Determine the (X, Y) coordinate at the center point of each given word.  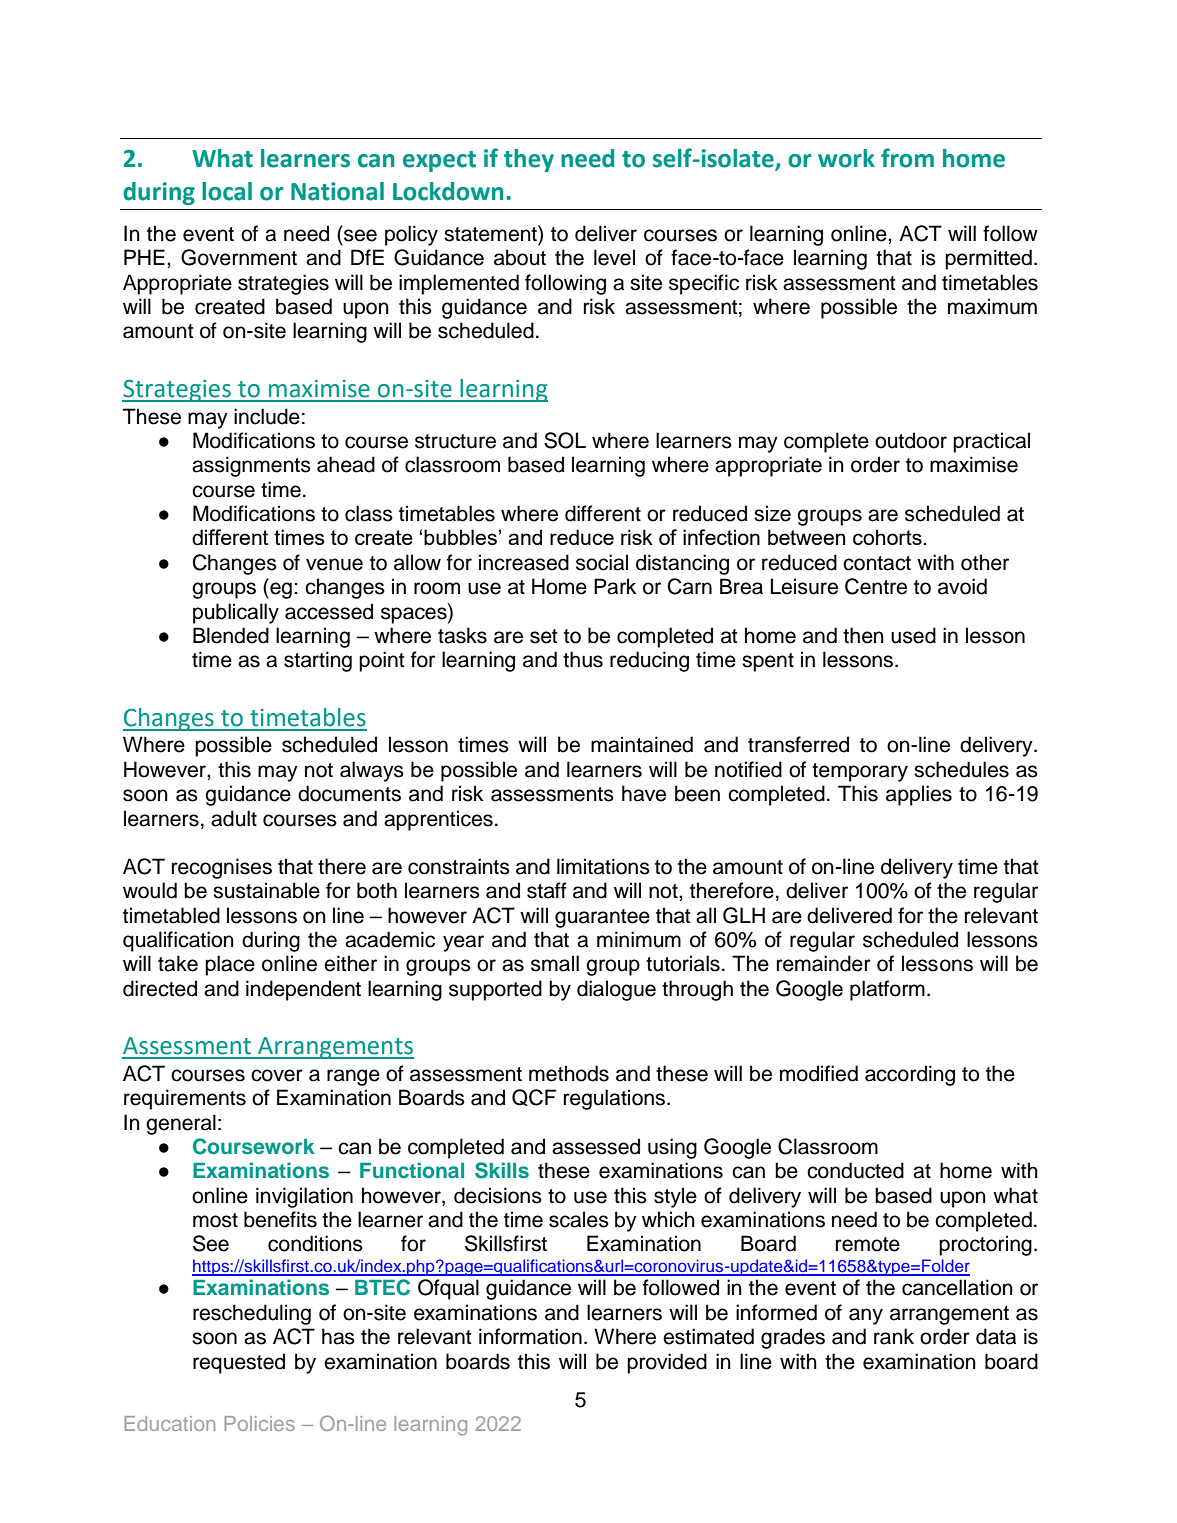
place (230, 965)
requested (239, 1363)
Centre (876, 586)
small (555, 963)
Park (615, 586)
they (529, 160)
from (907, 158)
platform (887, 990)
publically (236, 613)
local (227, 191)
